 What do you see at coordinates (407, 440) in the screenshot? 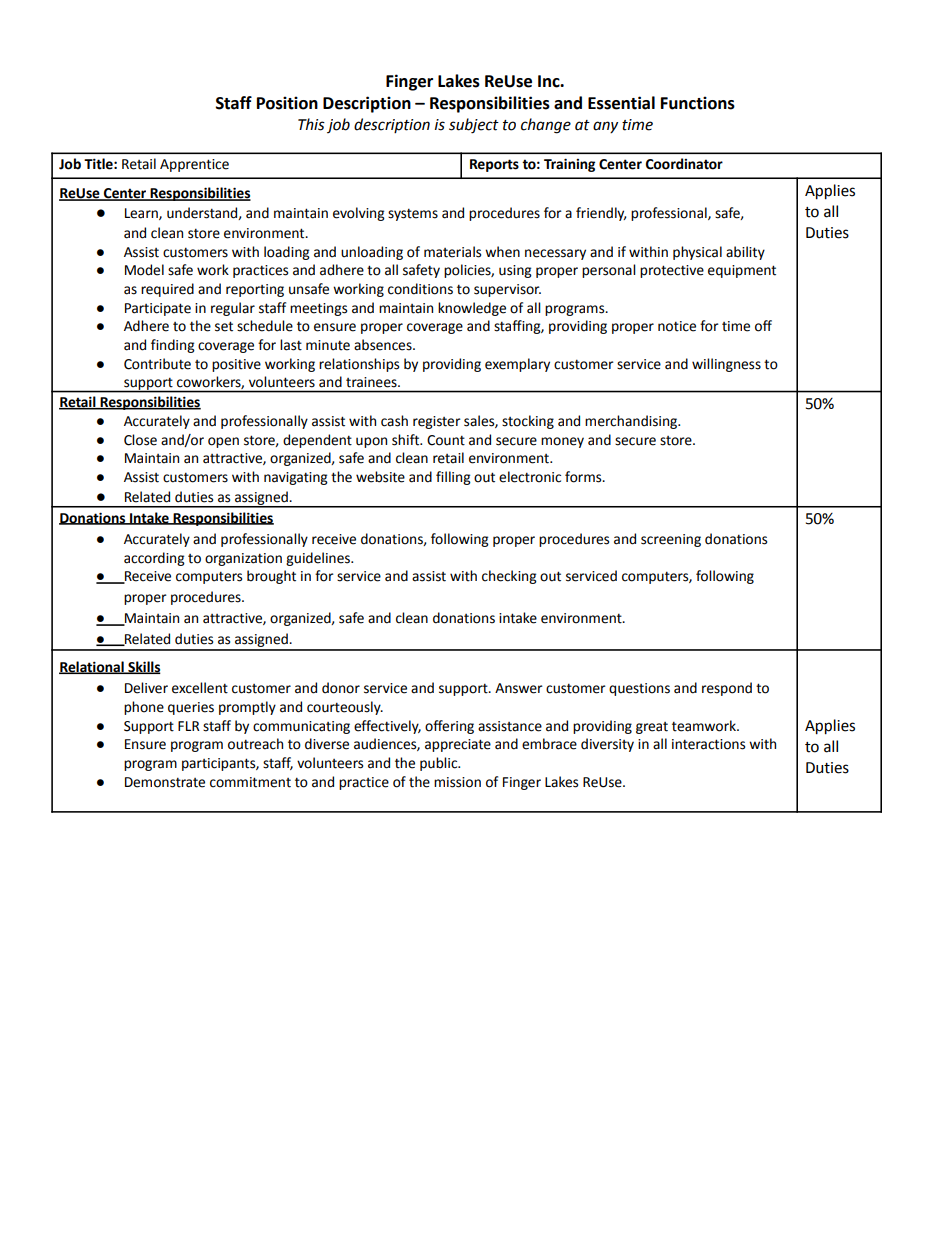
I see `shift` at bounding box center [407, 440].
